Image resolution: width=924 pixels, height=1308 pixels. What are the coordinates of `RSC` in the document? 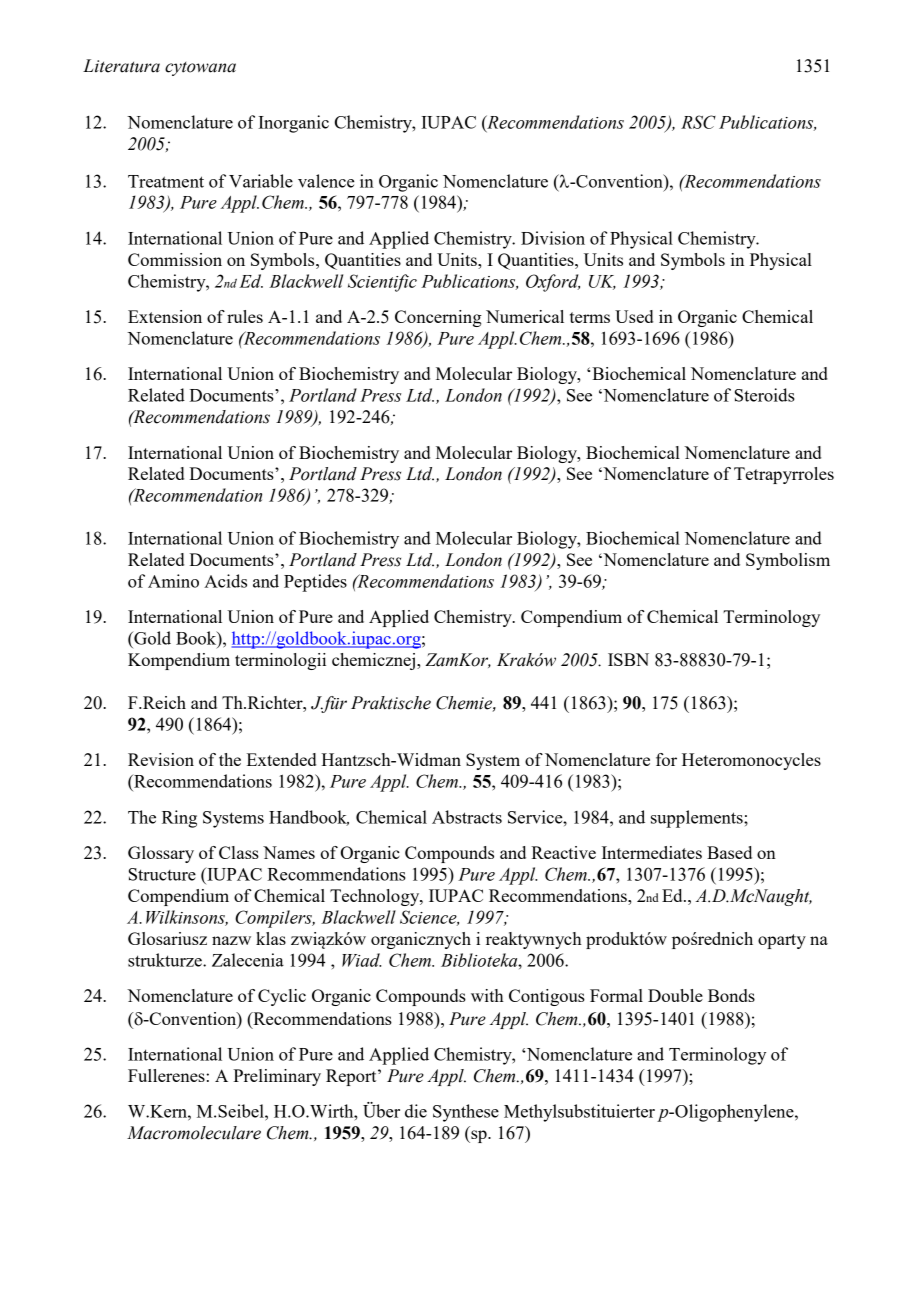 It's located at (698, 122).
